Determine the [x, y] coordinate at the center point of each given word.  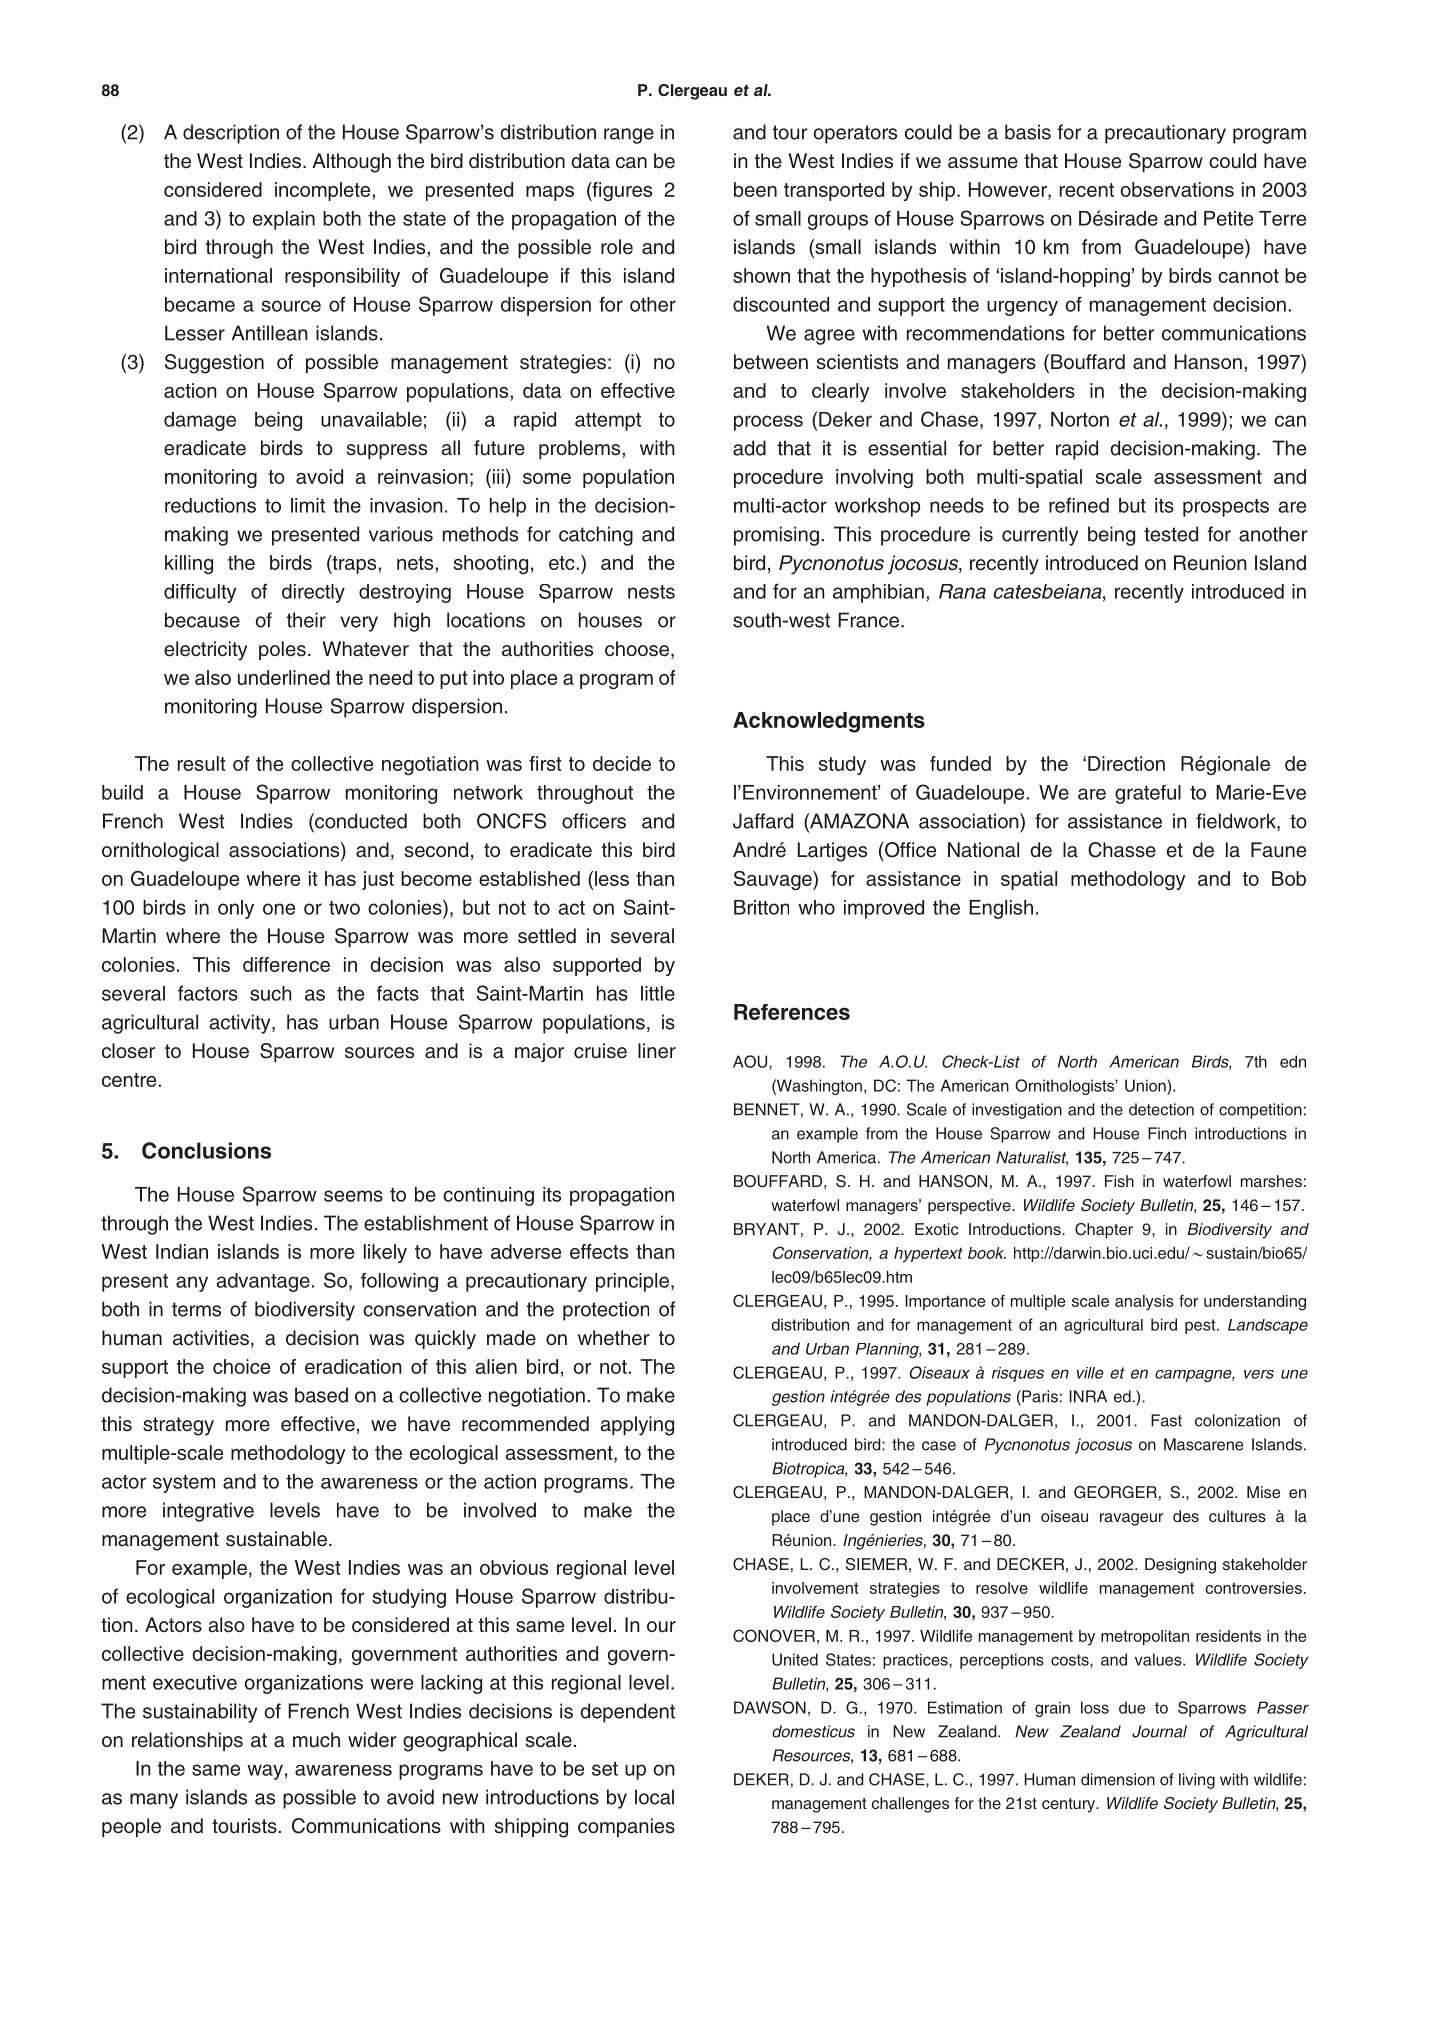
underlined [284, 677]
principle [632, 1282]
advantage [263, 1282]
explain [284, 220]
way [265, 1772]
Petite [1228, 218]
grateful [1148, 794]
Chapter [1104, 1231]
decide [622, 763]
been [755, 189]
